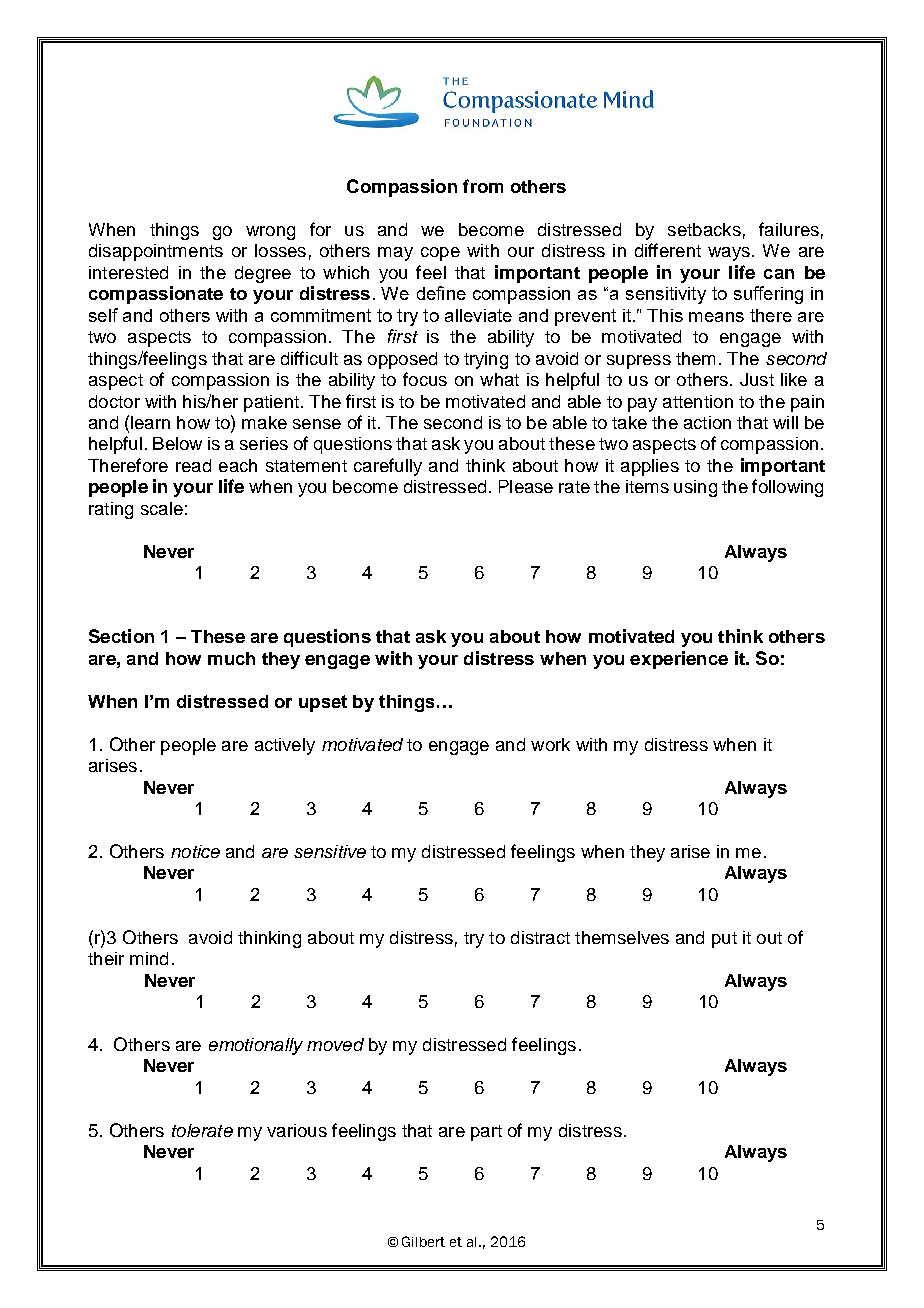  What do you see at coordinates (704, 229) in the document?
I see `setbacks` at bounding box center [704, 229].
